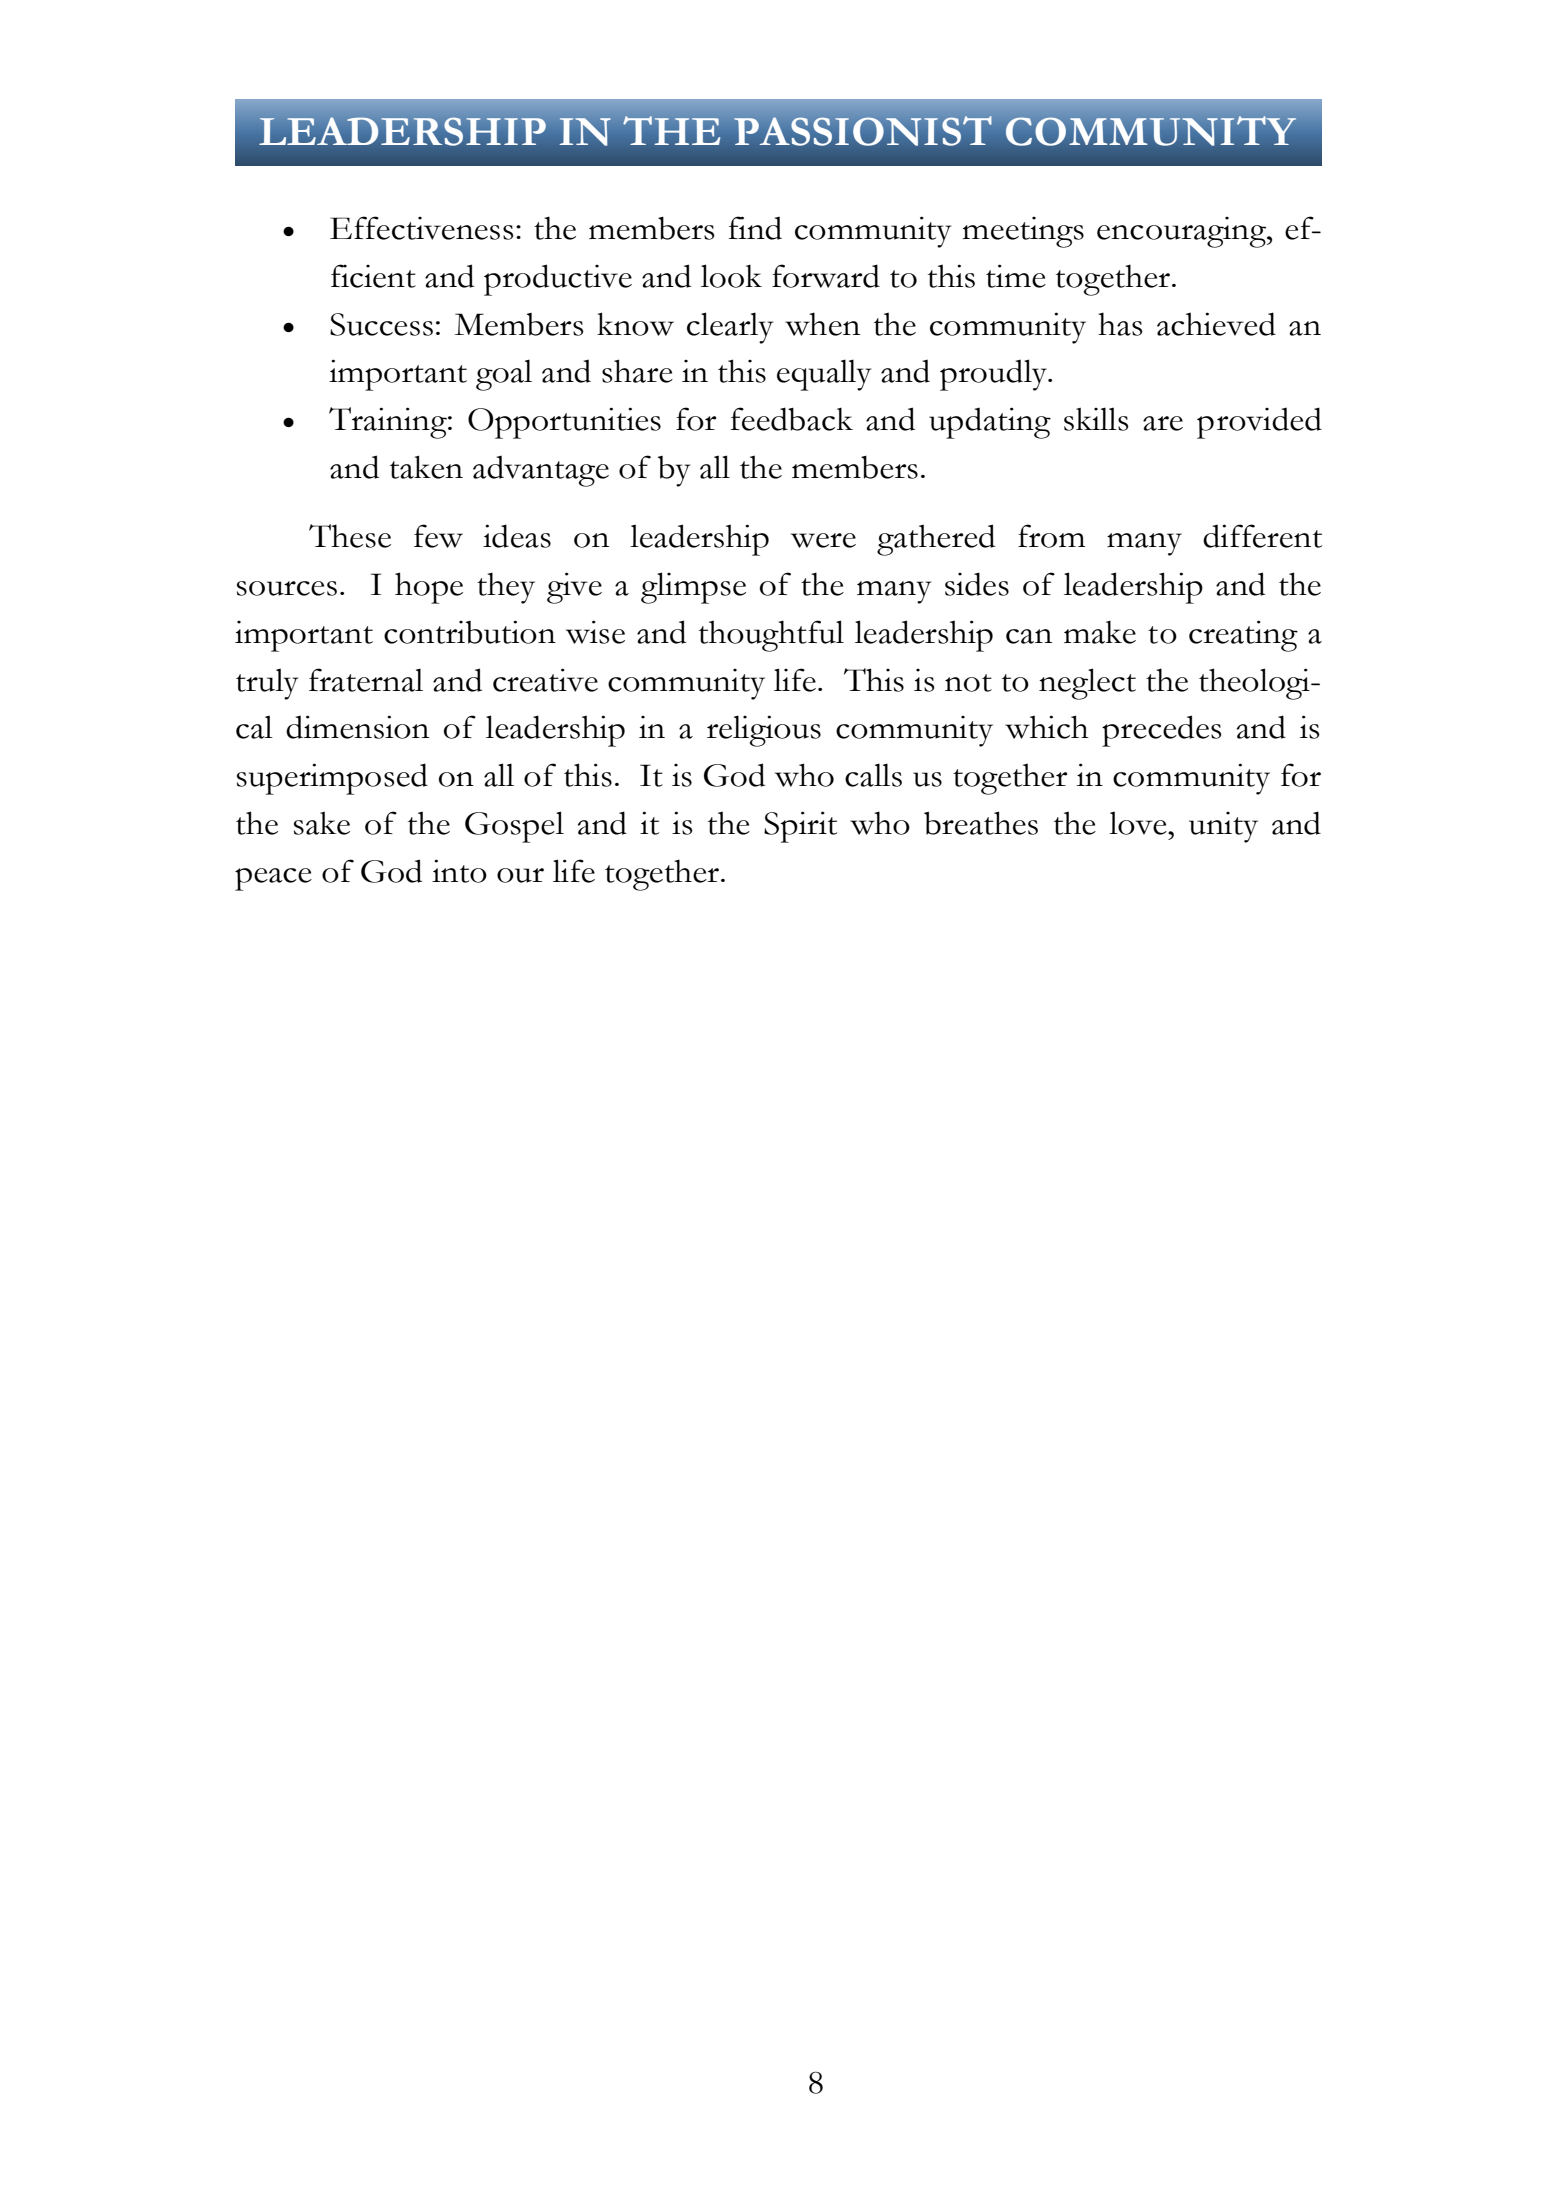 The width and height of the document is (1557, 2204). Describe the element at coordinates (1096, 419) in the document. I see `skills` at that location.
